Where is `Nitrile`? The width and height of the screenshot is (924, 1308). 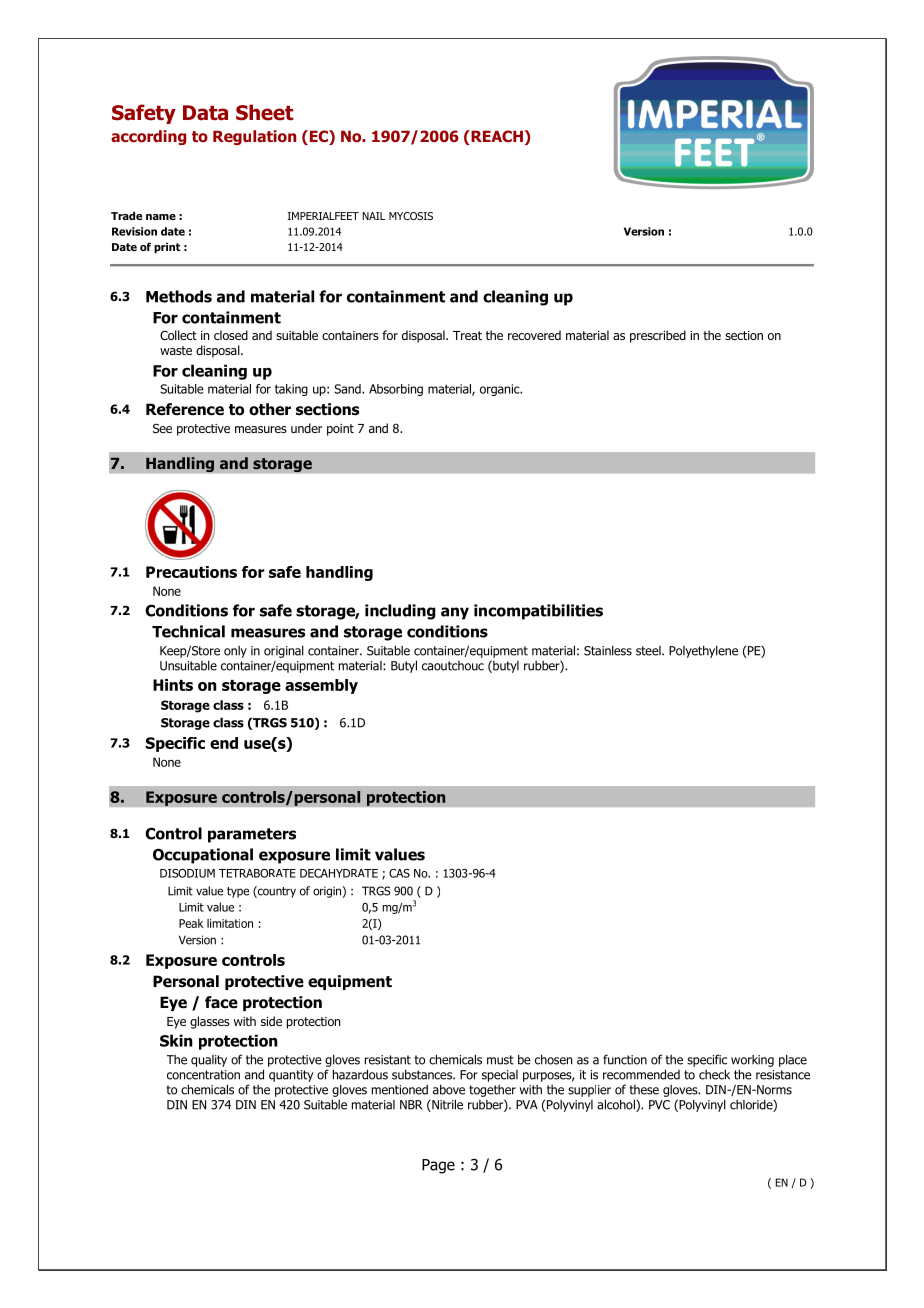
Nitrile is located at coordinates (446, 1105).
